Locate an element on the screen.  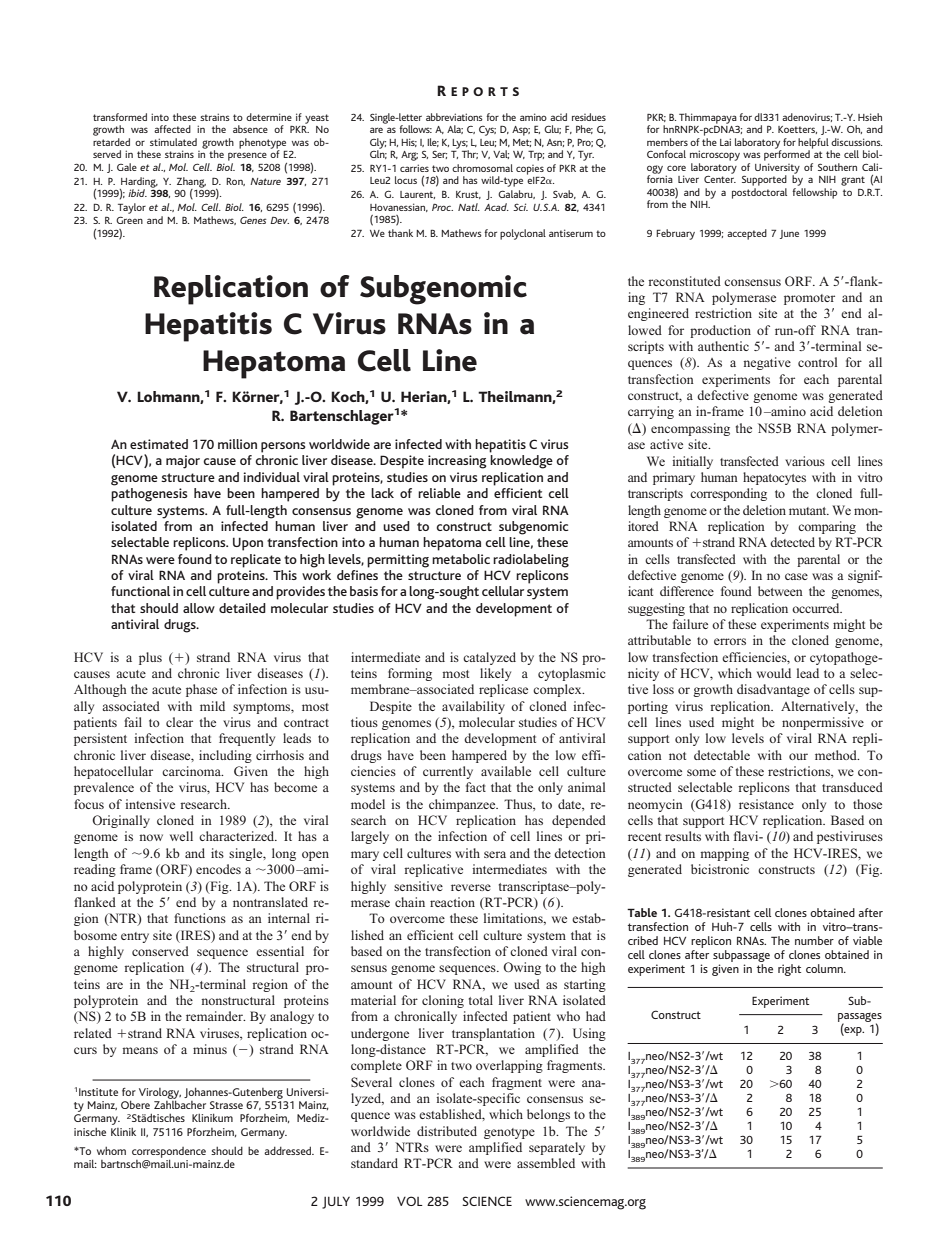
Thr is located at coordinates (470, 154).
